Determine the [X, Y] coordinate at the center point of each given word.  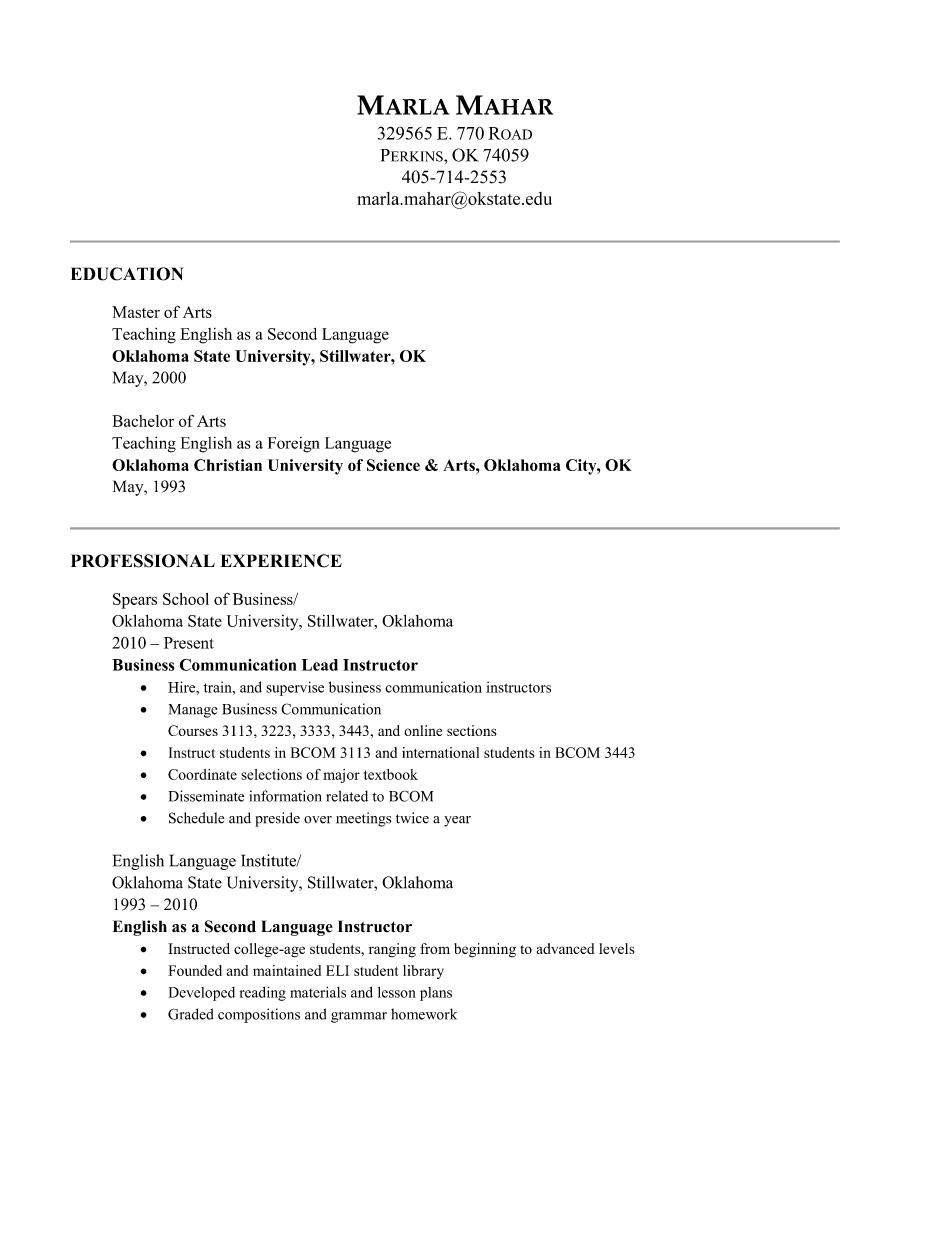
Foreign [294, 445]
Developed [202, 994]
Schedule [196, 818]
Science [393, 465]
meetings [363, 819]
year [457, 821]
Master [136, 312]
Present [189, 643]
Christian [228, 465]
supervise [295, 688]
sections [471, 730]
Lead [319, 665]
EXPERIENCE [281, 561]
